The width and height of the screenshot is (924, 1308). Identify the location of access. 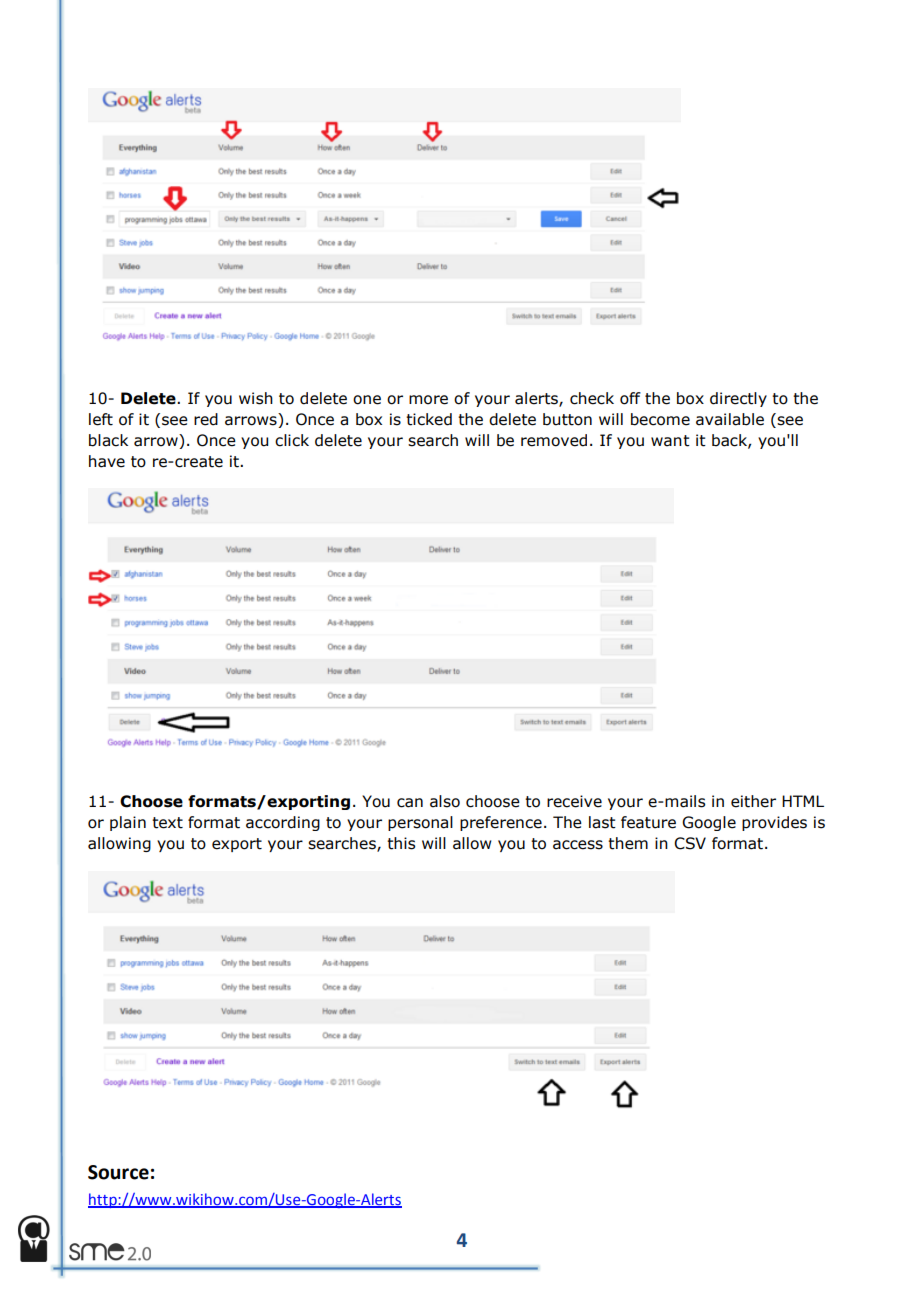
(578, 845).
